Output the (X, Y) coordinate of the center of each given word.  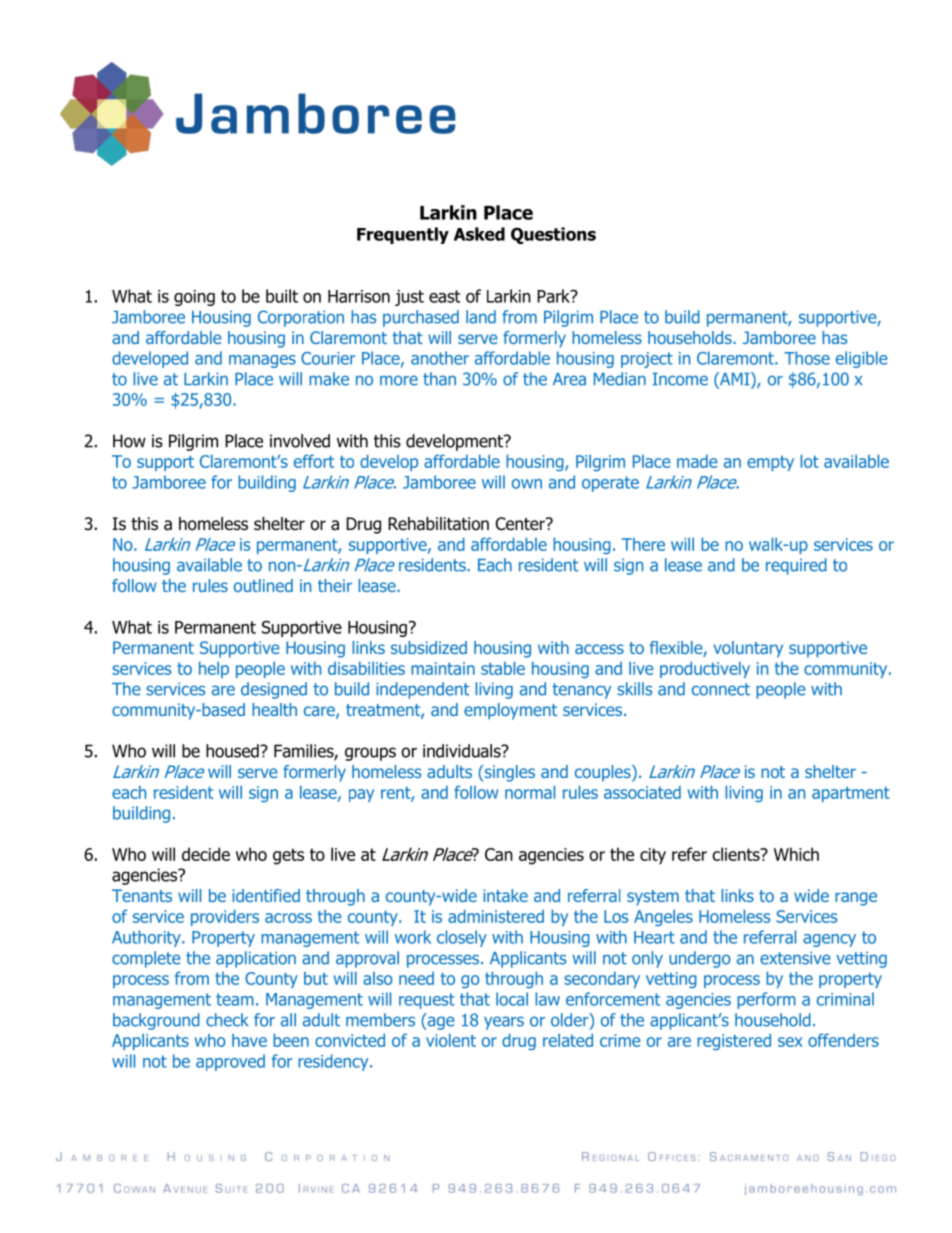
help (214, 669)
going (194, 298)
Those (807, 358)
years (504, 1023)
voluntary (748, 649)
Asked (479, 234)
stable (503, 668)
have (249, 1040)
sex (790, 1042)
